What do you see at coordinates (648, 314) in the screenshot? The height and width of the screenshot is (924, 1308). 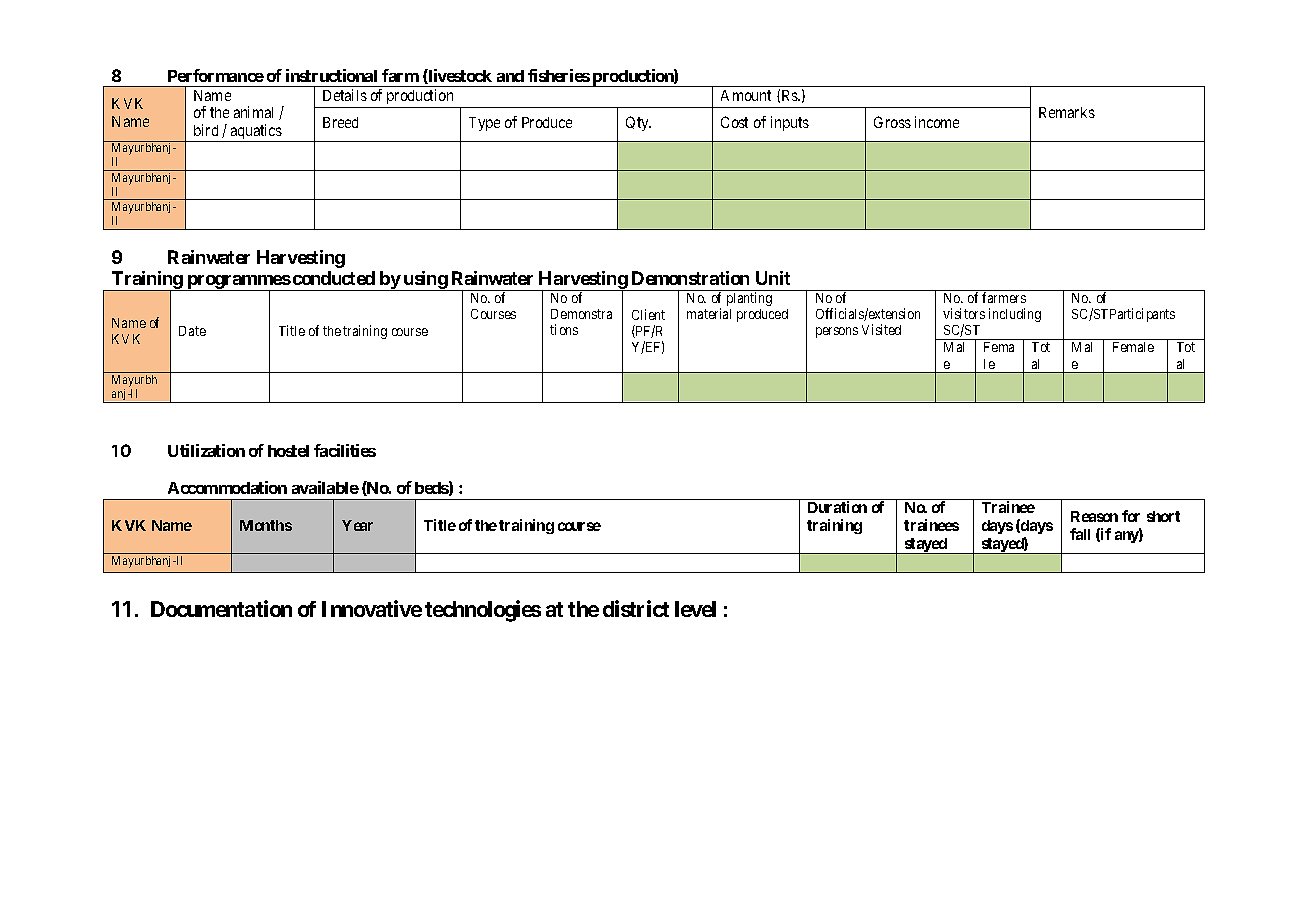 I see `Client` at bounding box center [648, 314].
